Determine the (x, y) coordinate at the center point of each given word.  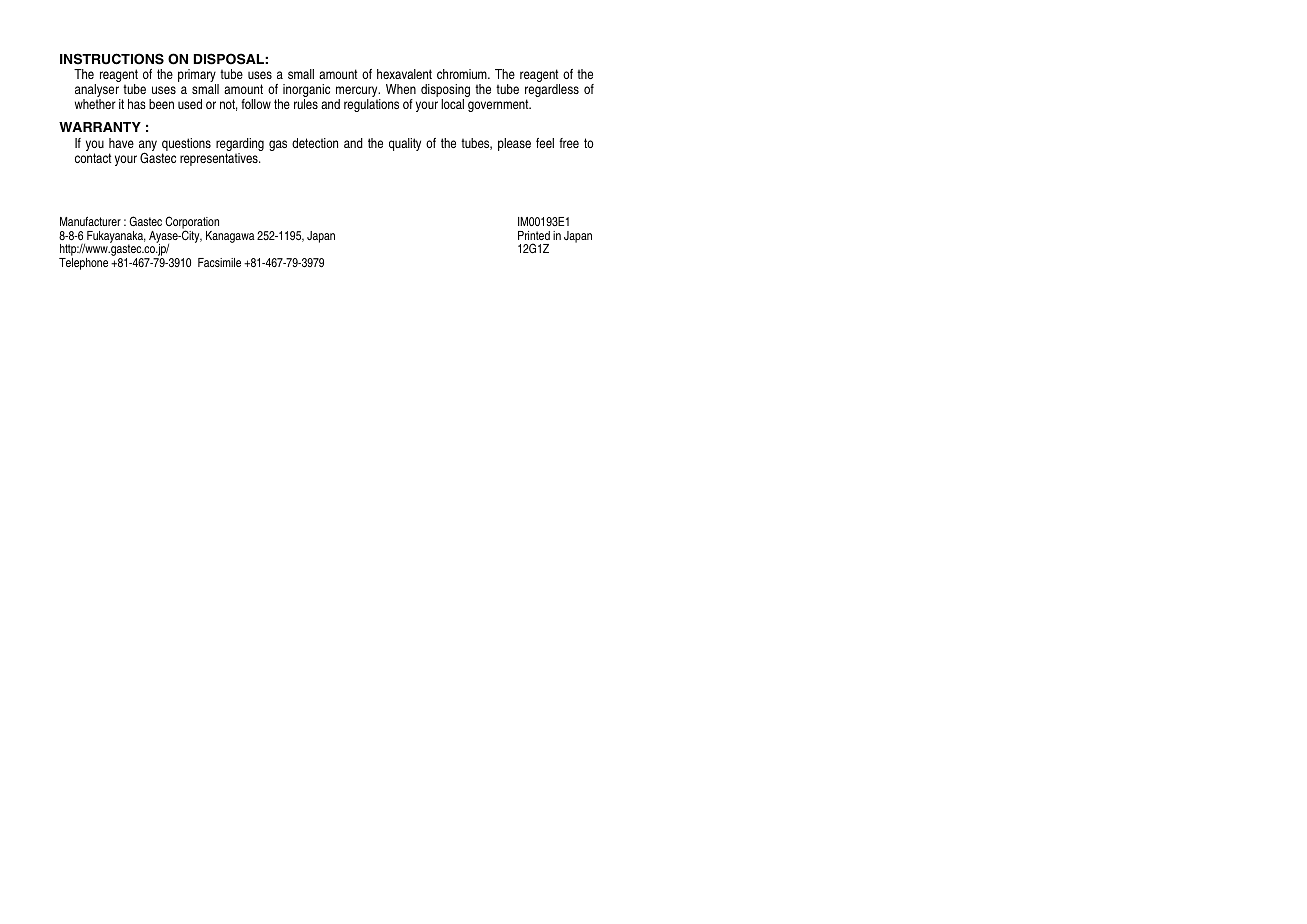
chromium (463, 74)
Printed (534, 235)
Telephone (83, 264)
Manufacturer (90, 221)
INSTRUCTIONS (112, 59)
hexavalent (404, 74)
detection (315, 143)
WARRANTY (100, 127)
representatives (220, 159)
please (514, 144)
